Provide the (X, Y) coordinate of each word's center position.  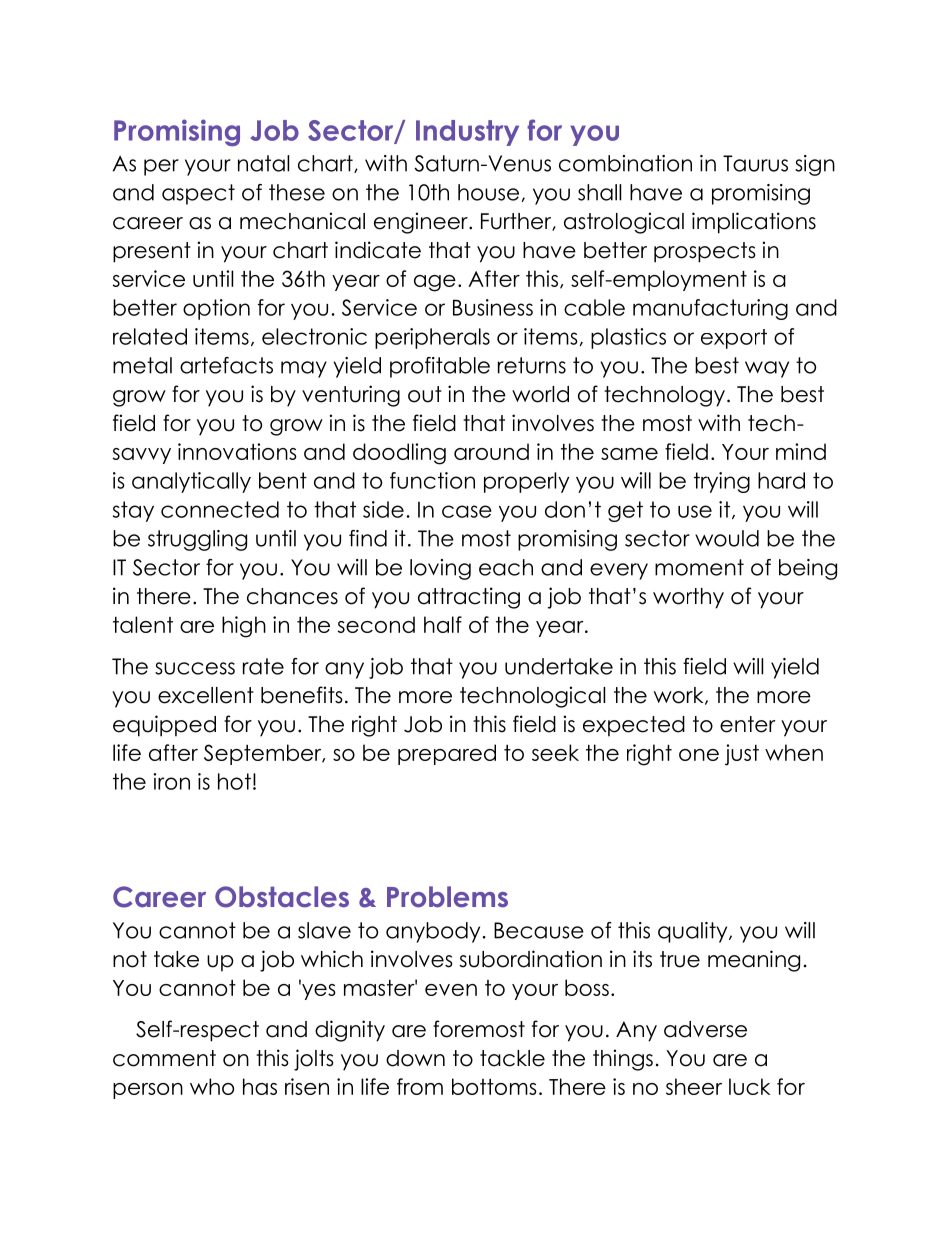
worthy (688, 598)
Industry (467, 133)
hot (234, 781)
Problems (447, 897)
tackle (512, 1058)
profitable (440, 367)
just (742, 755)
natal (263, 163)
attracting (469, 598)
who (212, 1086)
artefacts (226, 365)
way (767, 369)
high (244, 627)
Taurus (755, 163)
